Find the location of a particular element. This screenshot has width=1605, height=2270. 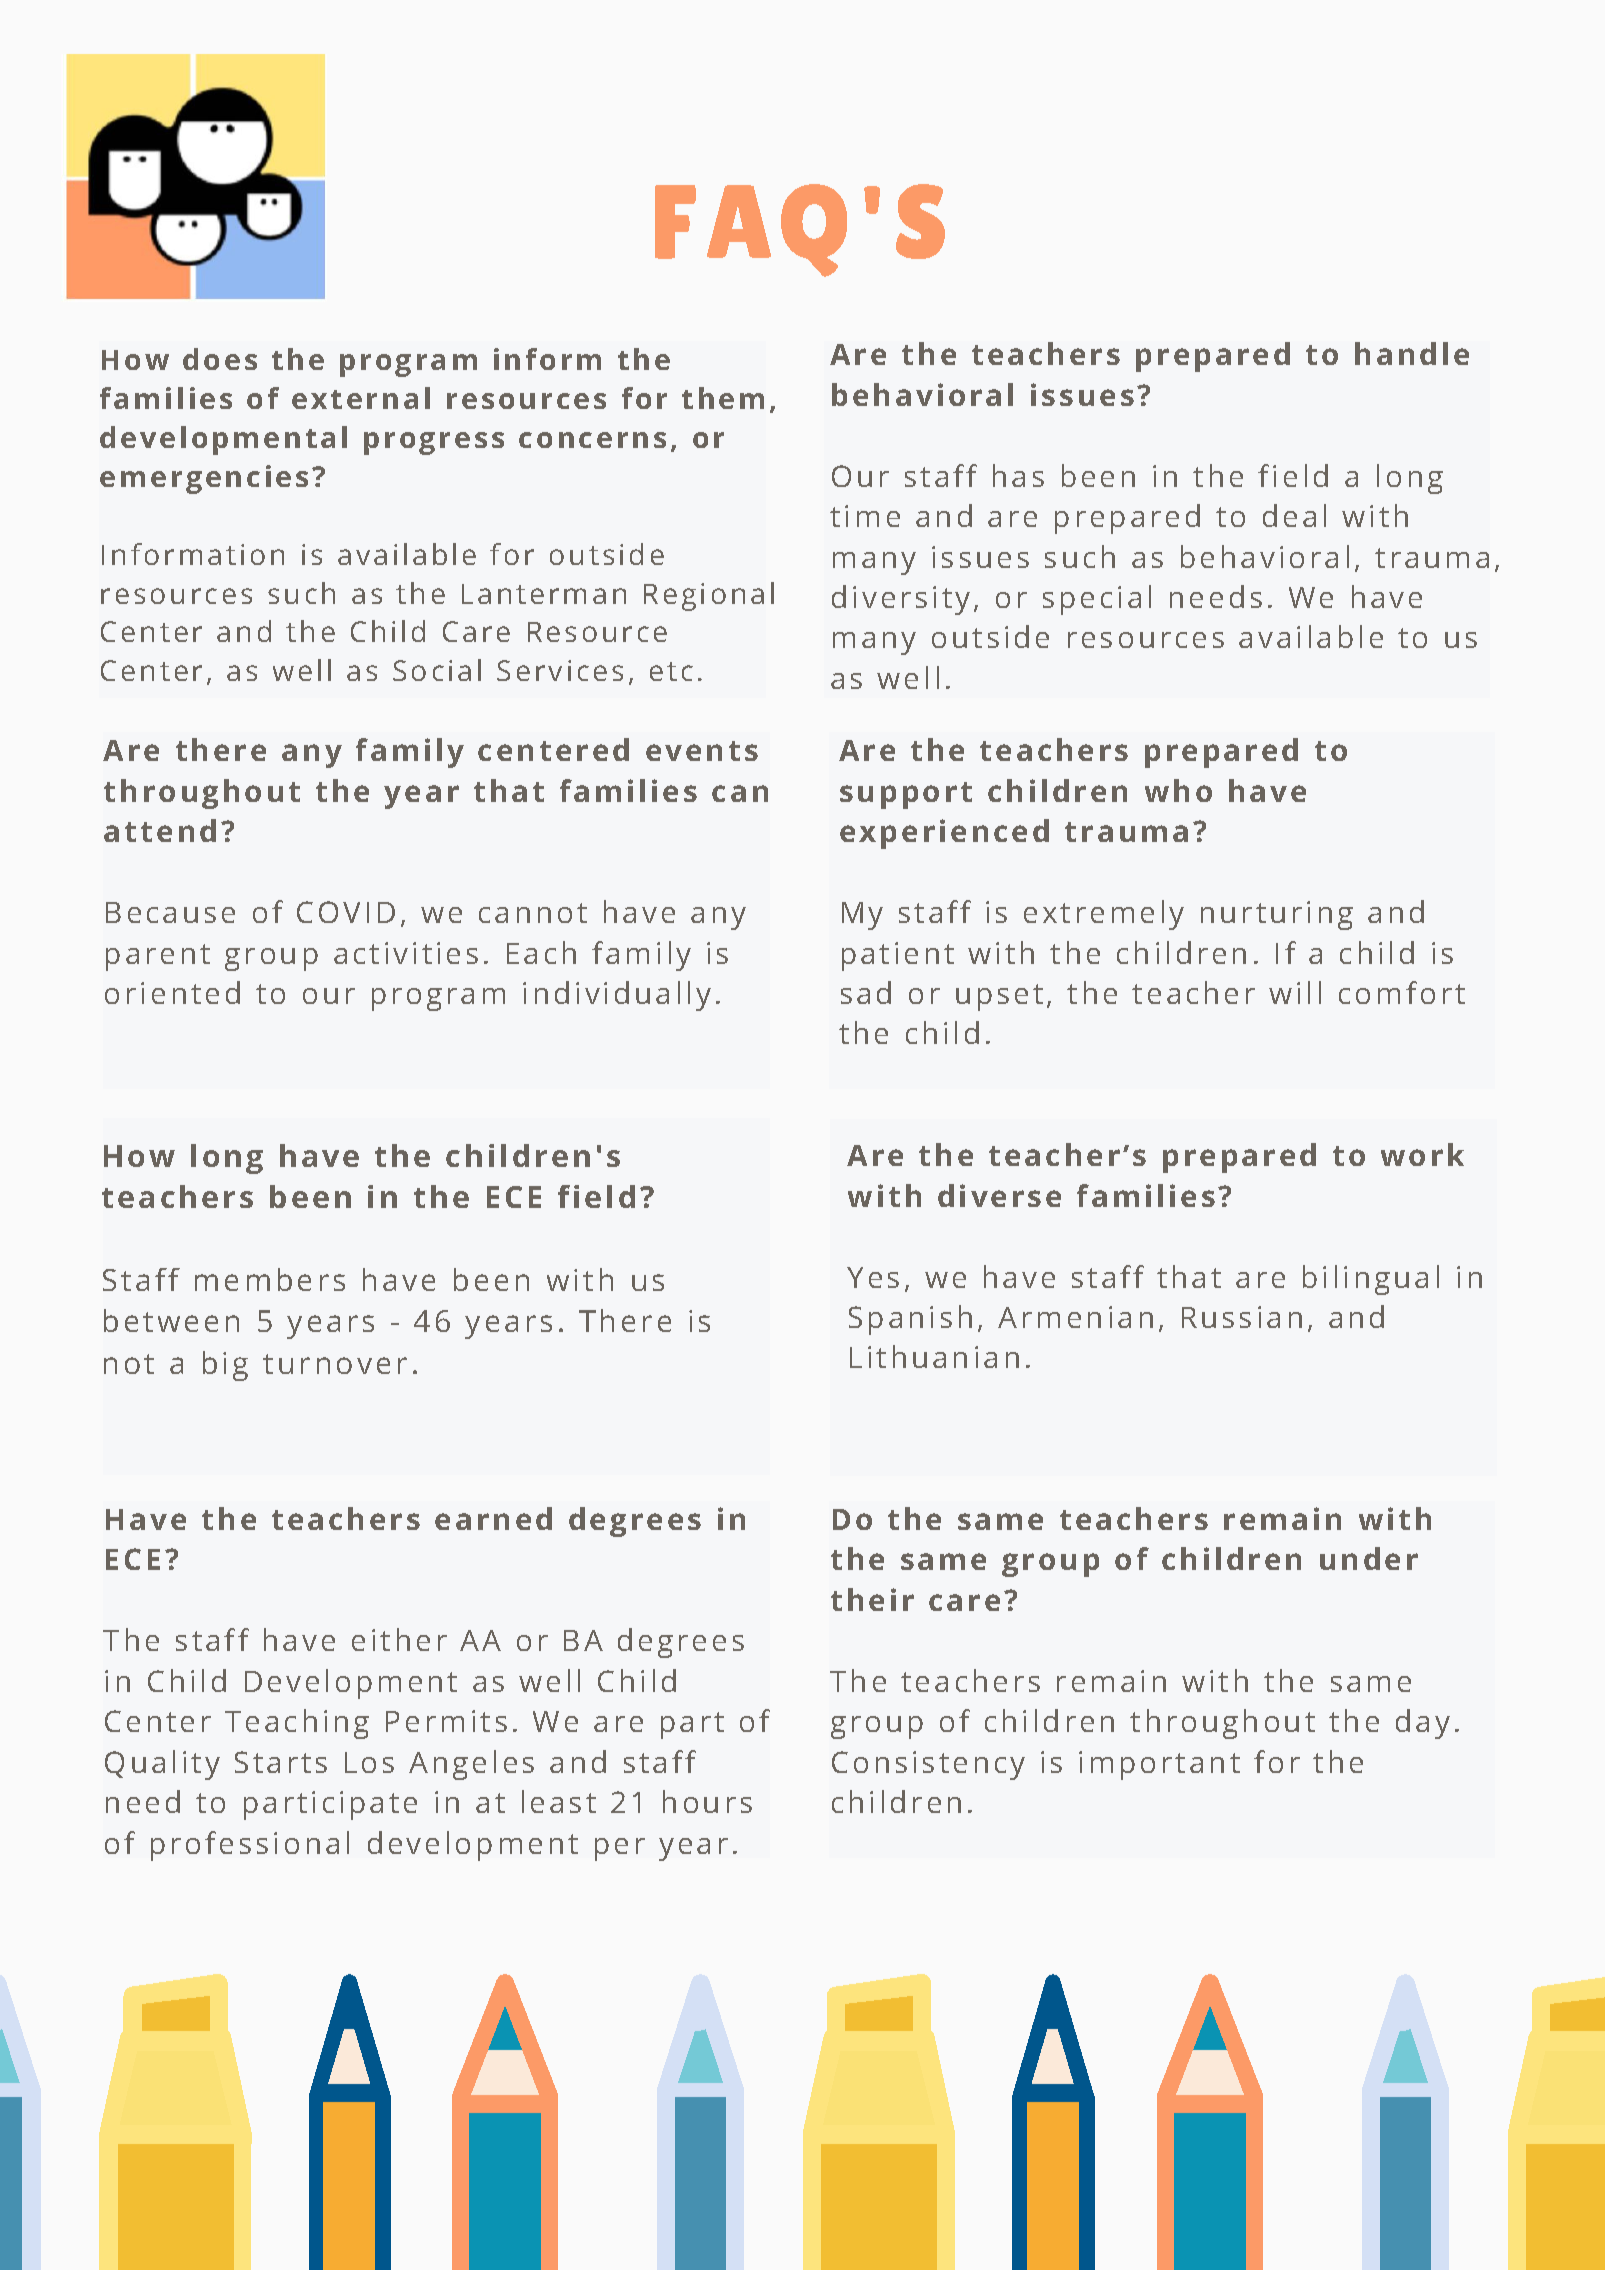

who is located at coordinates (1178, 790).
